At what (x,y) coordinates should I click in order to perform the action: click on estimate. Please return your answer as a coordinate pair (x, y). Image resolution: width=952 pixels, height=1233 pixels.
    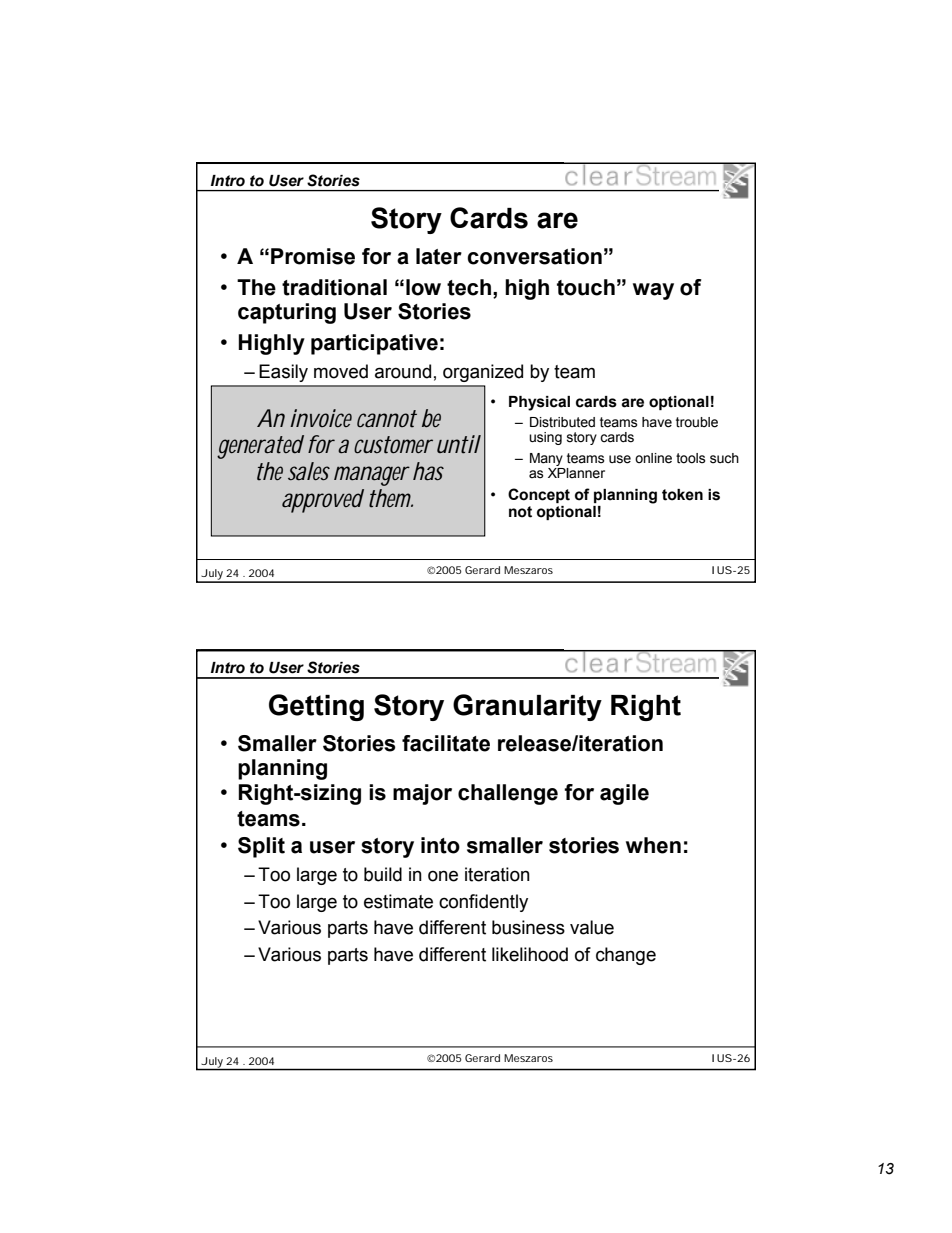
    Looking at the image, I should click on (398, 901).
